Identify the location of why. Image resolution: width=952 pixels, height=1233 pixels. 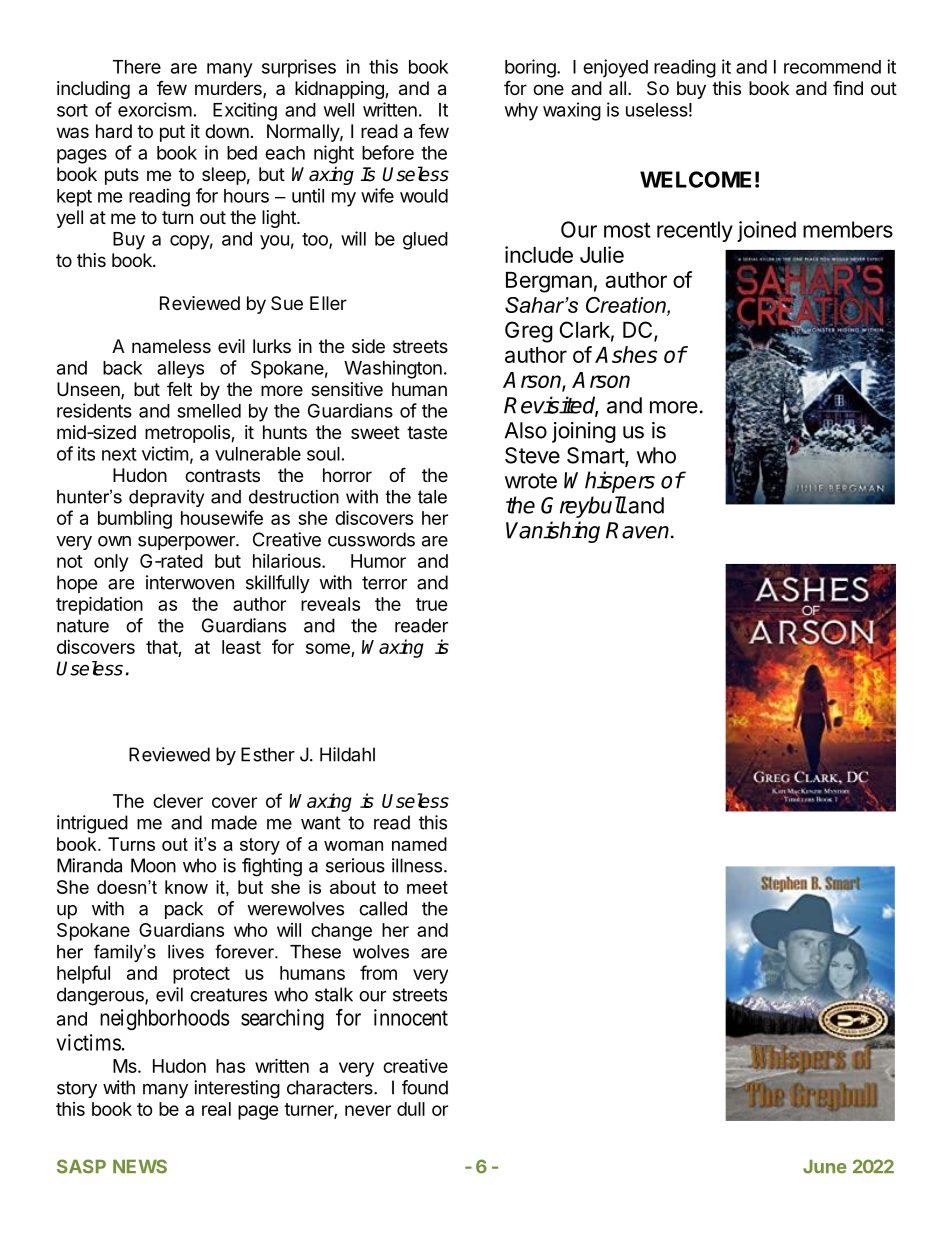
(521, 112).
